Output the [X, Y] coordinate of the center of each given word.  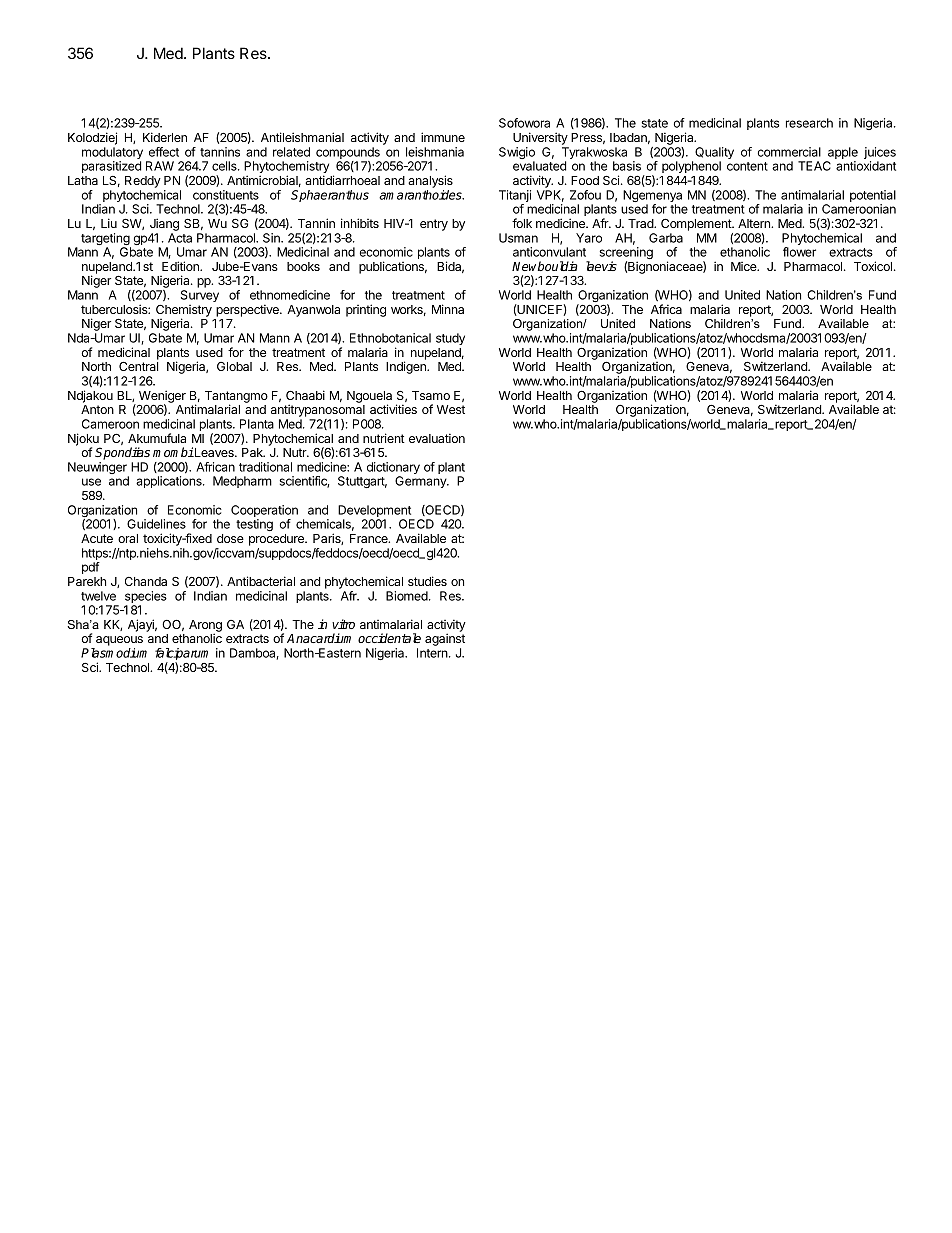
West [451, 409]
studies [427, 581]
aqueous [118, 642]
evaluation [437, 438]
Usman [518, 238]
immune [443, 137]
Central [138, 366]
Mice [745, 266]
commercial [789, 152]
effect [164, 152]
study [450, 339]
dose [230, 538]
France [370, 538]
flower [799, 252]
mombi [173, 452]
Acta [180, 238]
